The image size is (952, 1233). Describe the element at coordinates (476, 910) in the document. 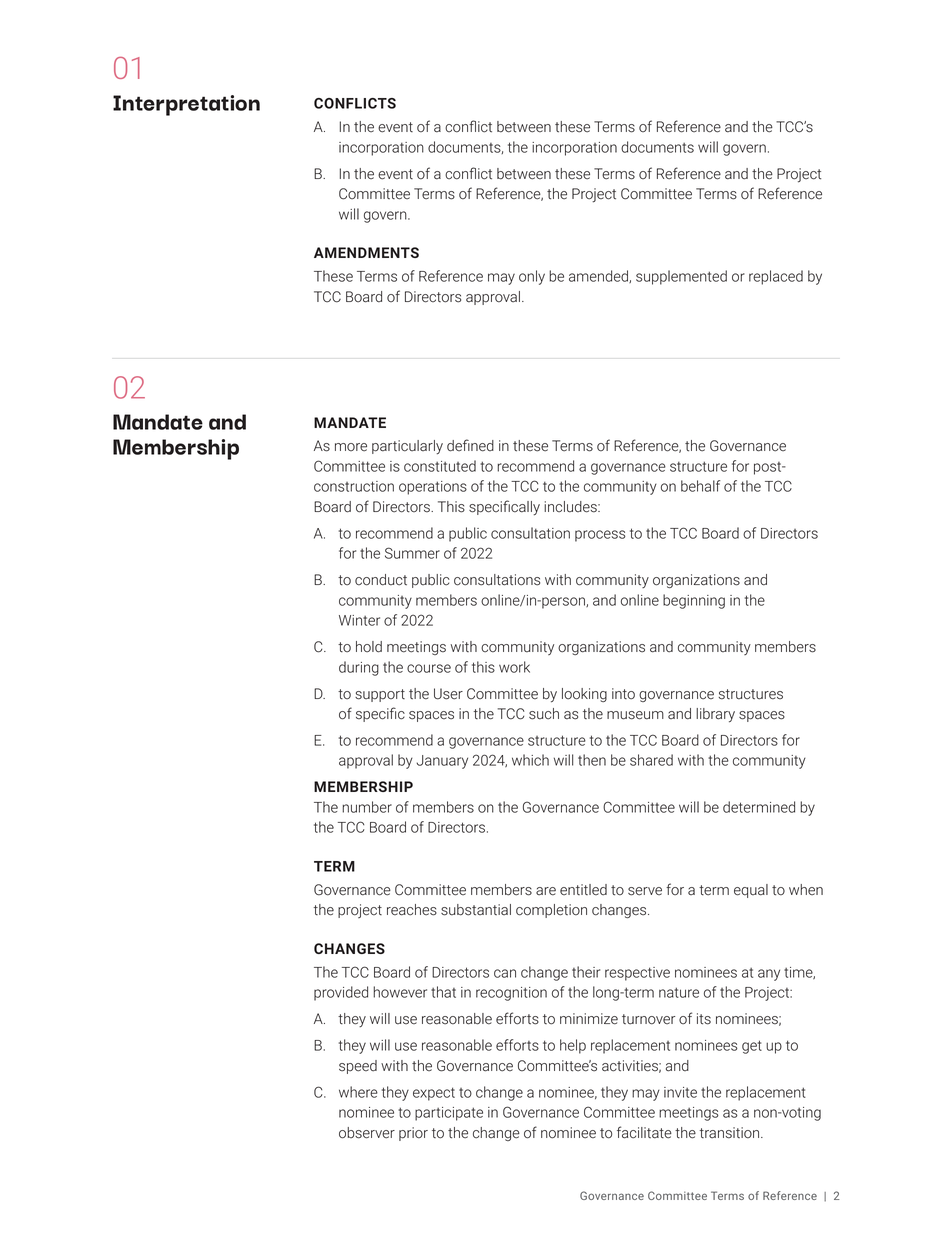

I see `substantial` at that location.
